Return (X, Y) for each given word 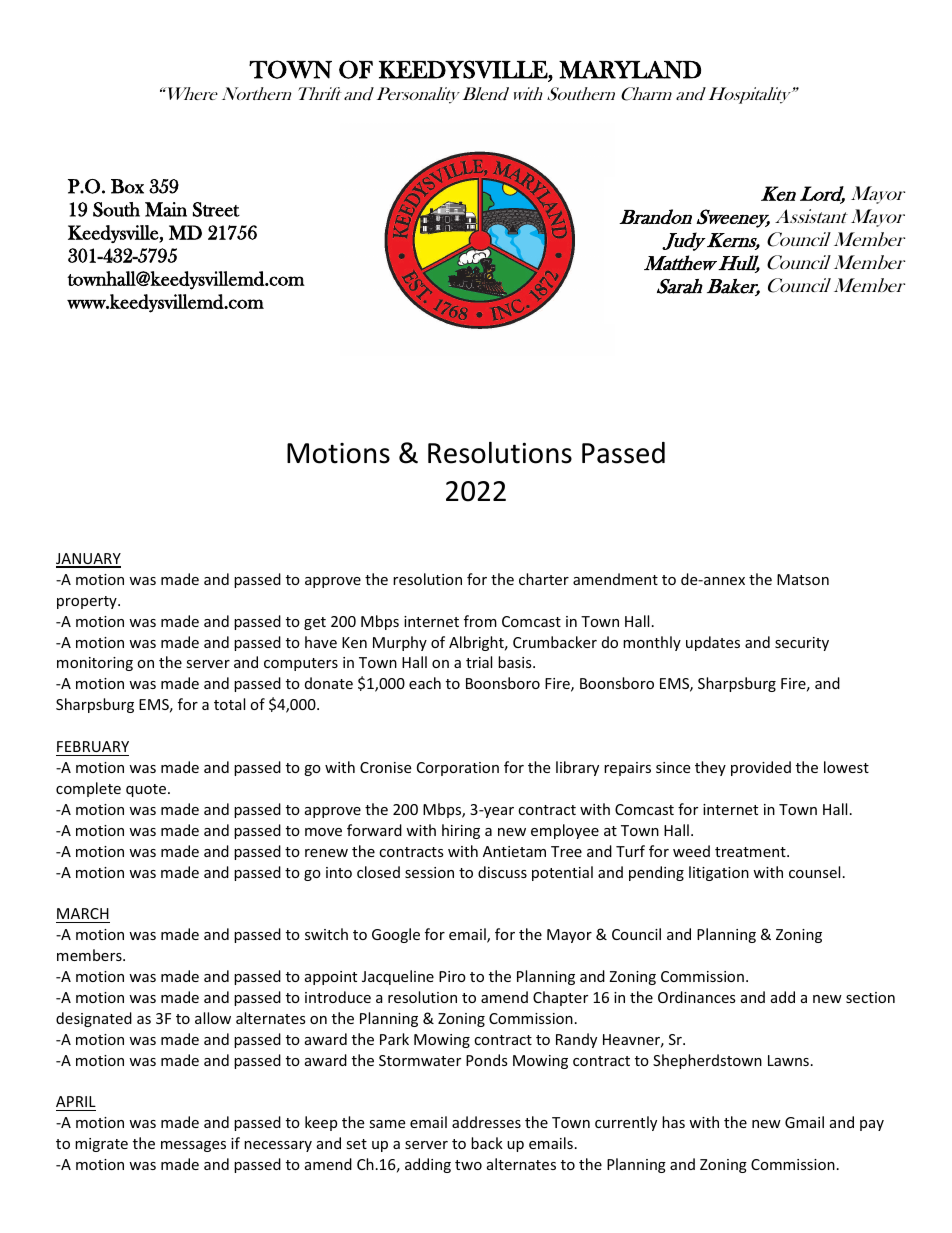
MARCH (83, 913)
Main (166, 209)
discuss (502, 872)
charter (544, 579)
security (802, 644)
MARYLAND (630, 70)
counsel (814, 872)
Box (127, 186)
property (88, 602)
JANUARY (88, 560)
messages (193, 1146)
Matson (803, 579)
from (480, 621)
